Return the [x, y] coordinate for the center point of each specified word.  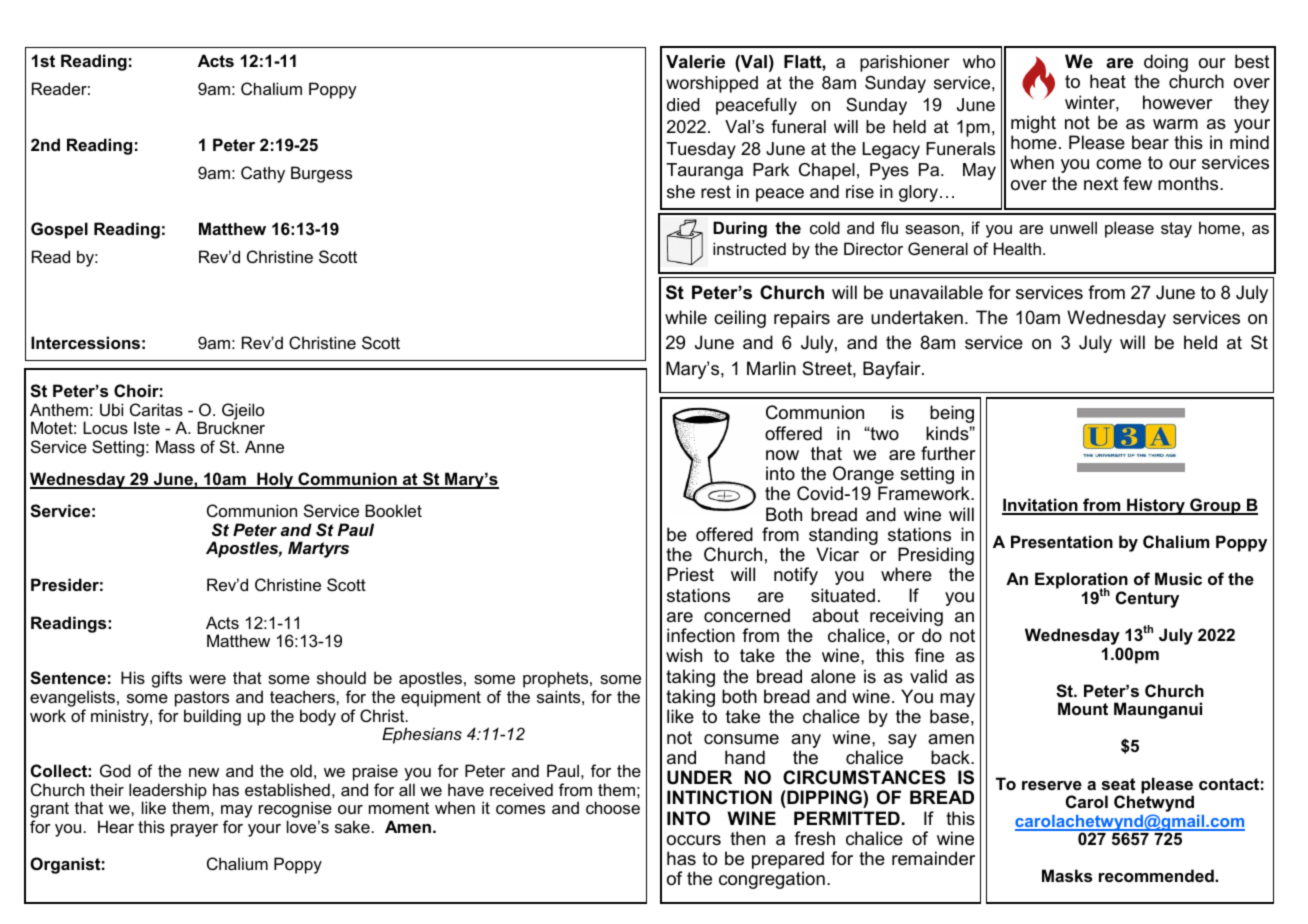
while [686, 317]
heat [1108, 81]
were [207, 679]
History [1156, 506]
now [782, 455]
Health [1017, 248]
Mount [1083, 708]
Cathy [263, 174]
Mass [175, 446]
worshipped [712, 84]
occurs [694, 840]
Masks [1067, 875]
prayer [194, 830]
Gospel [59, 230]
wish [684, 655]
